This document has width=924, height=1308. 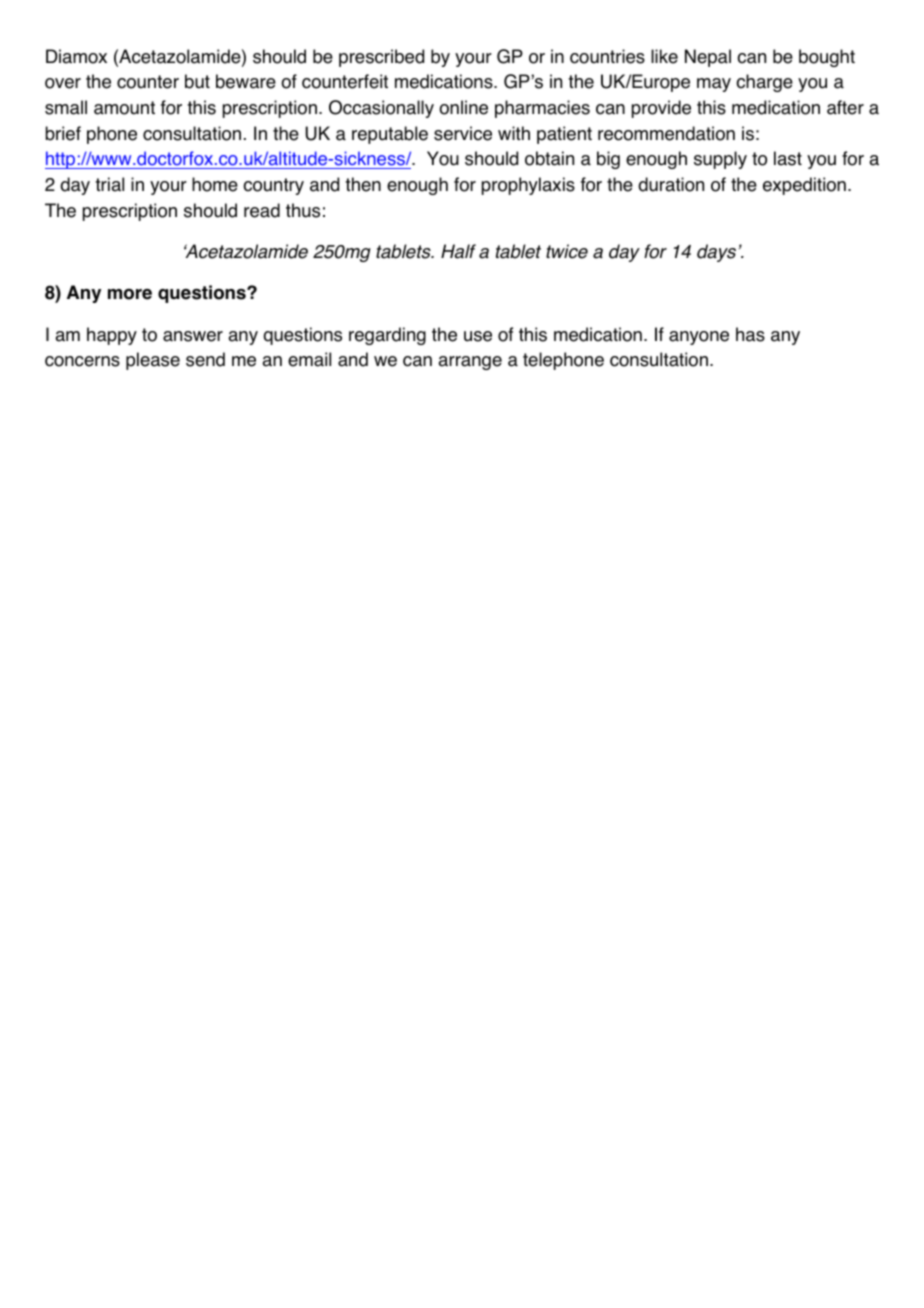 What do you see at coordinates (528, 186) in the document?
I see `prophylaxis` at bounding box center [528, 186].
